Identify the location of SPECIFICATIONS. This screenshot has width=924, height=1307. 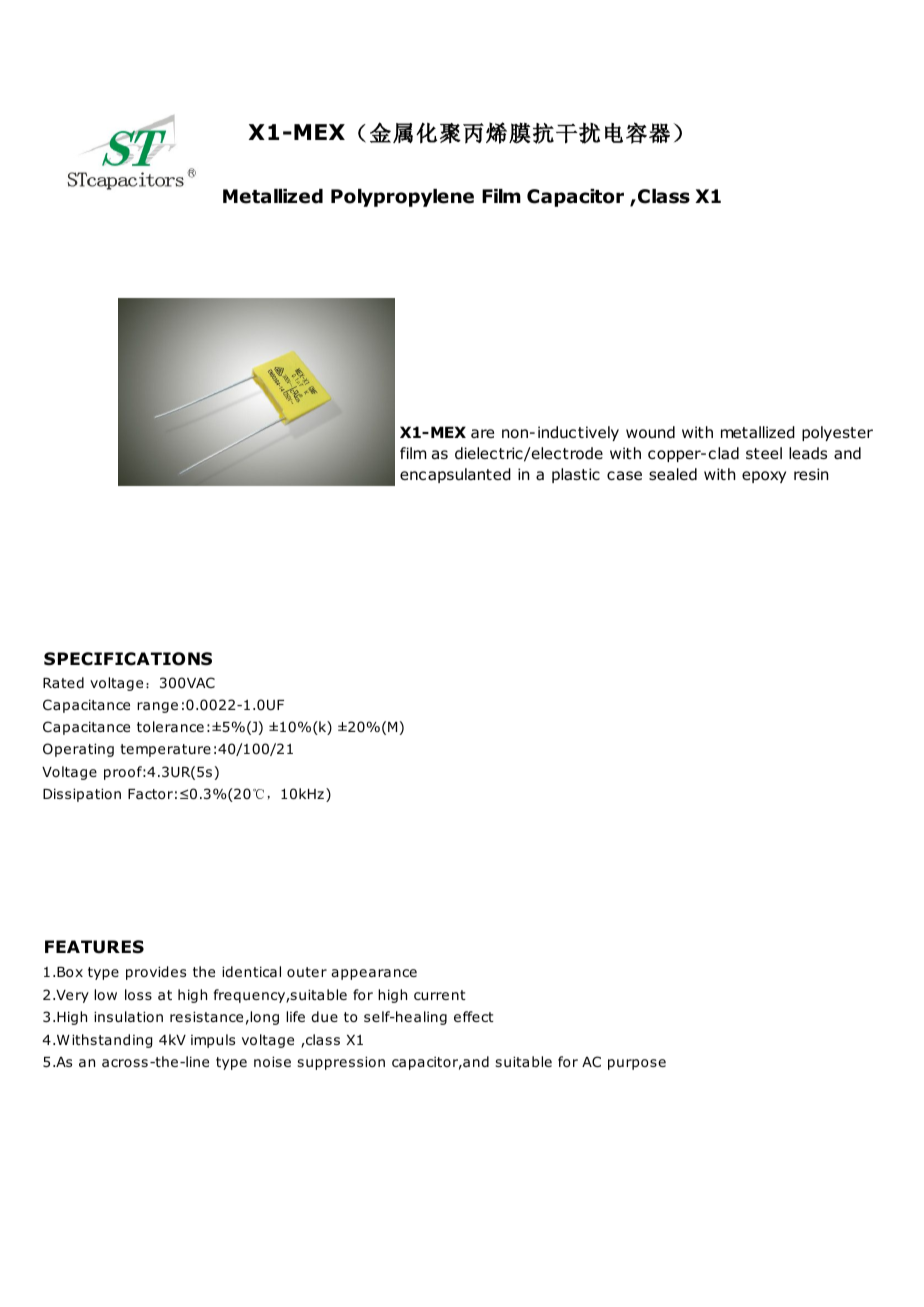
(128, 659).
